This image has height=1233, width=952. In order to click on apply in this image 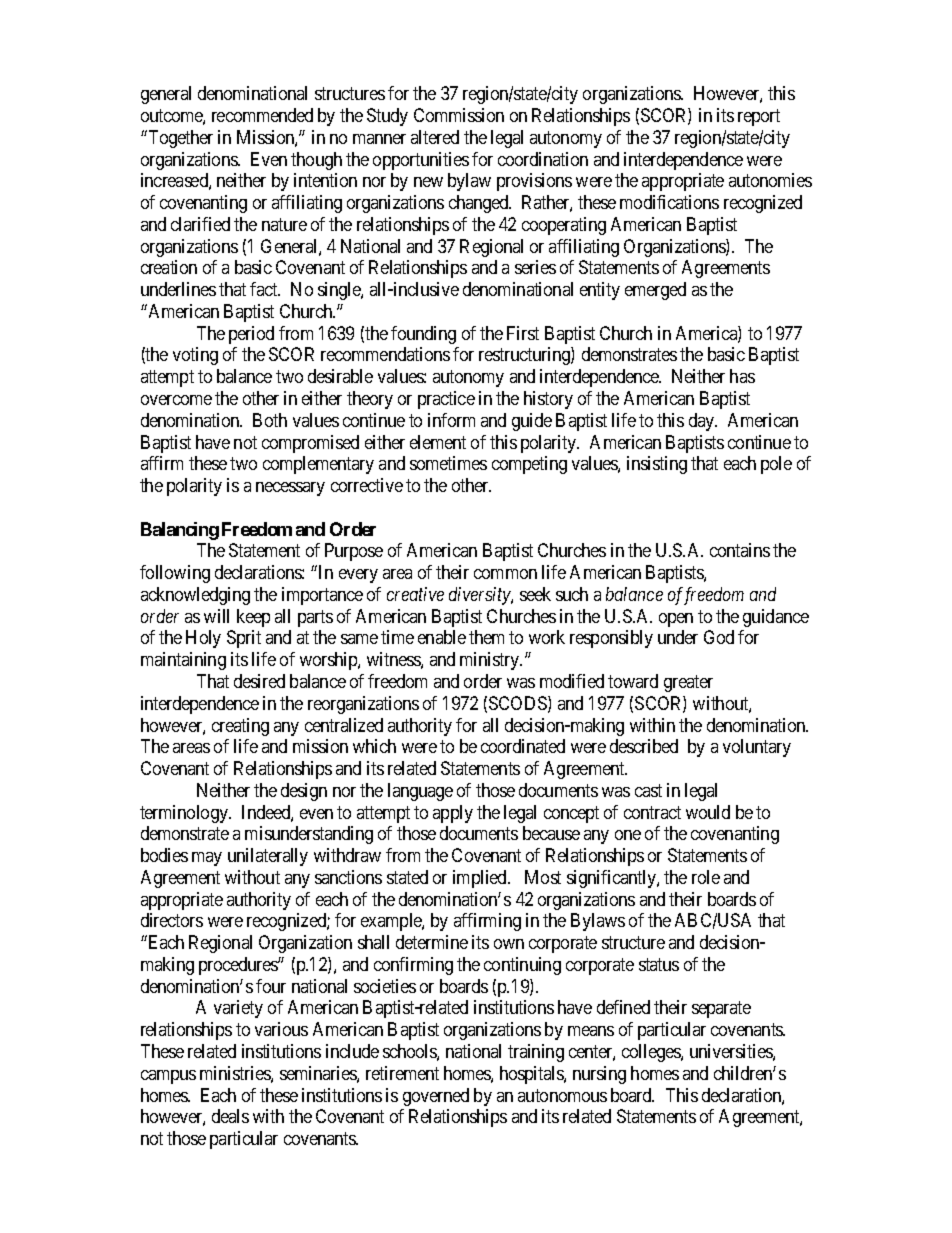, I will do `click(453, 814)`.
